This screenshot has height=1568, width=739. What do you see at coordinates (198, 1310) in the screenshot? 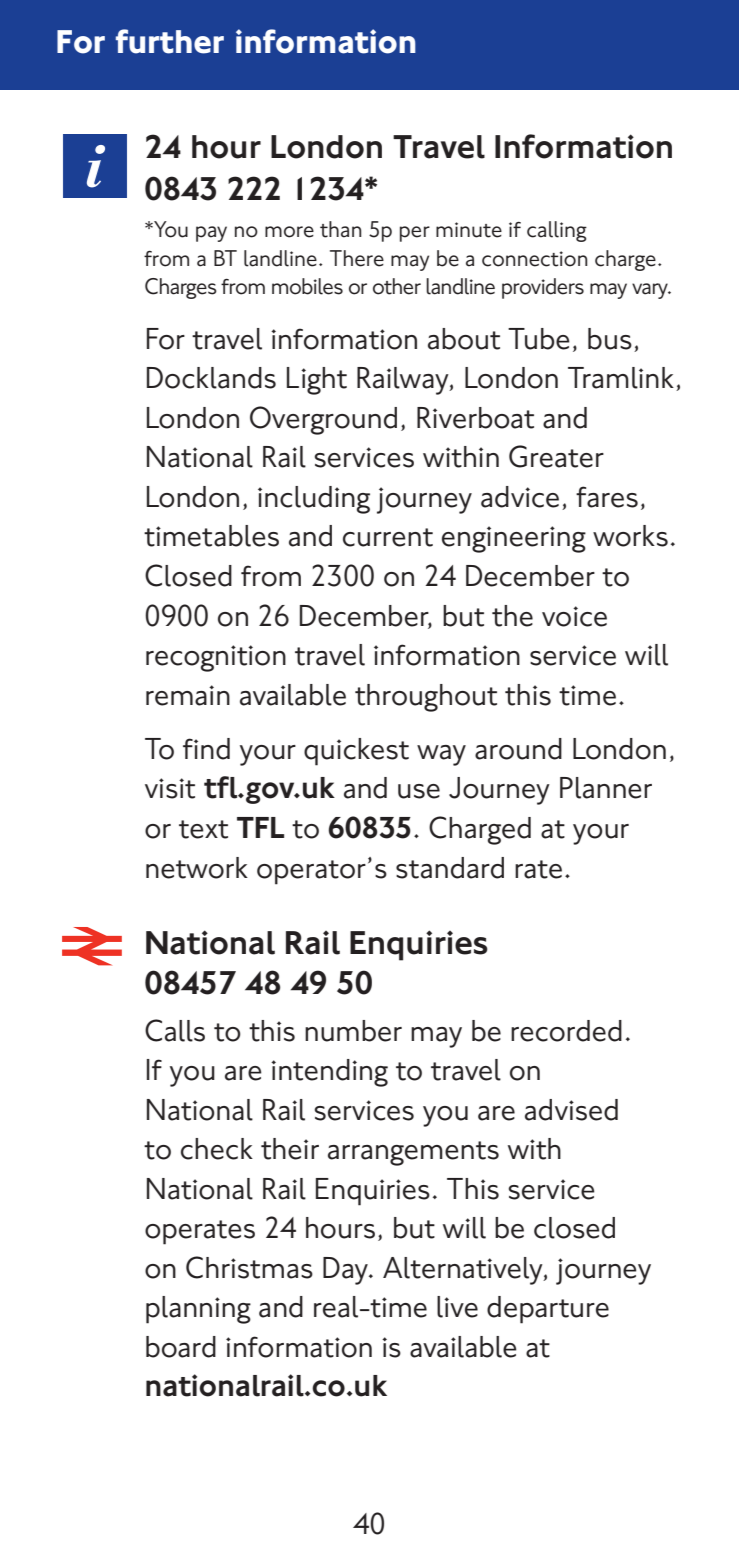
I see `planning` at bounding box center [198, 1310].
